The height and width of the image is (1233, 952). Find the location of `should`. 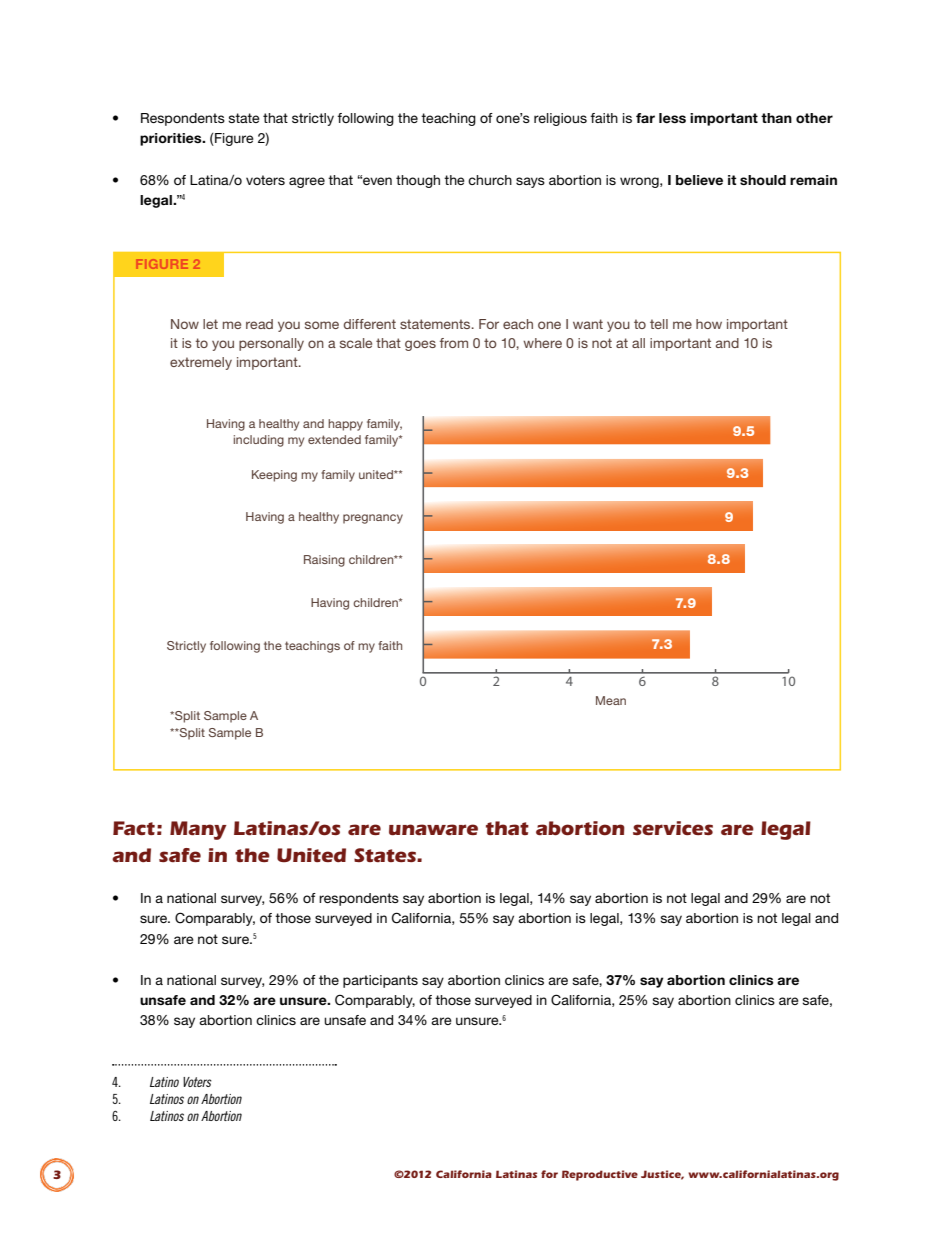

should is located at coordinates (763, 180).
